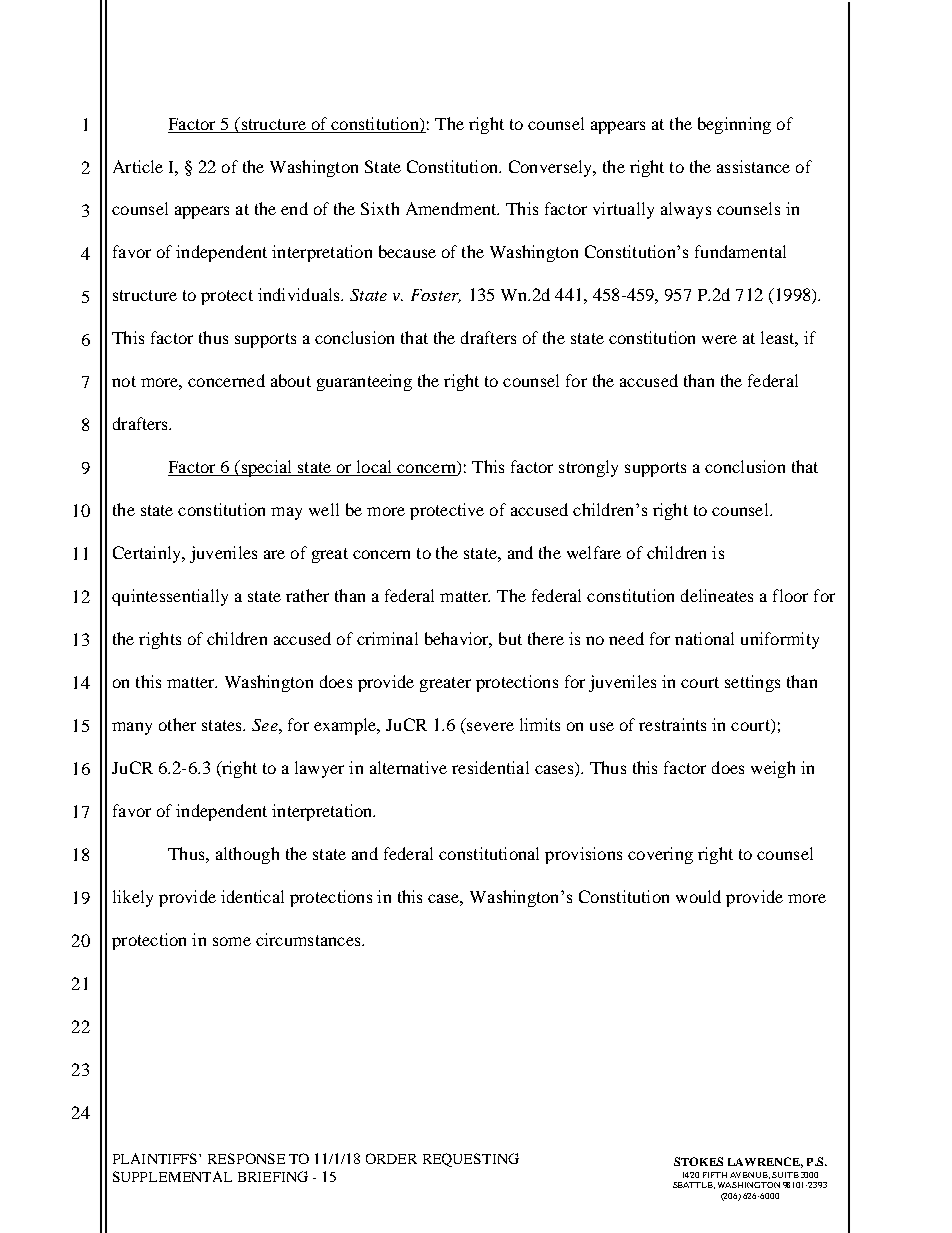 Image resolution: width=952 pixels, height=1233 pixels. I want to click on not, so click(124, 381).
